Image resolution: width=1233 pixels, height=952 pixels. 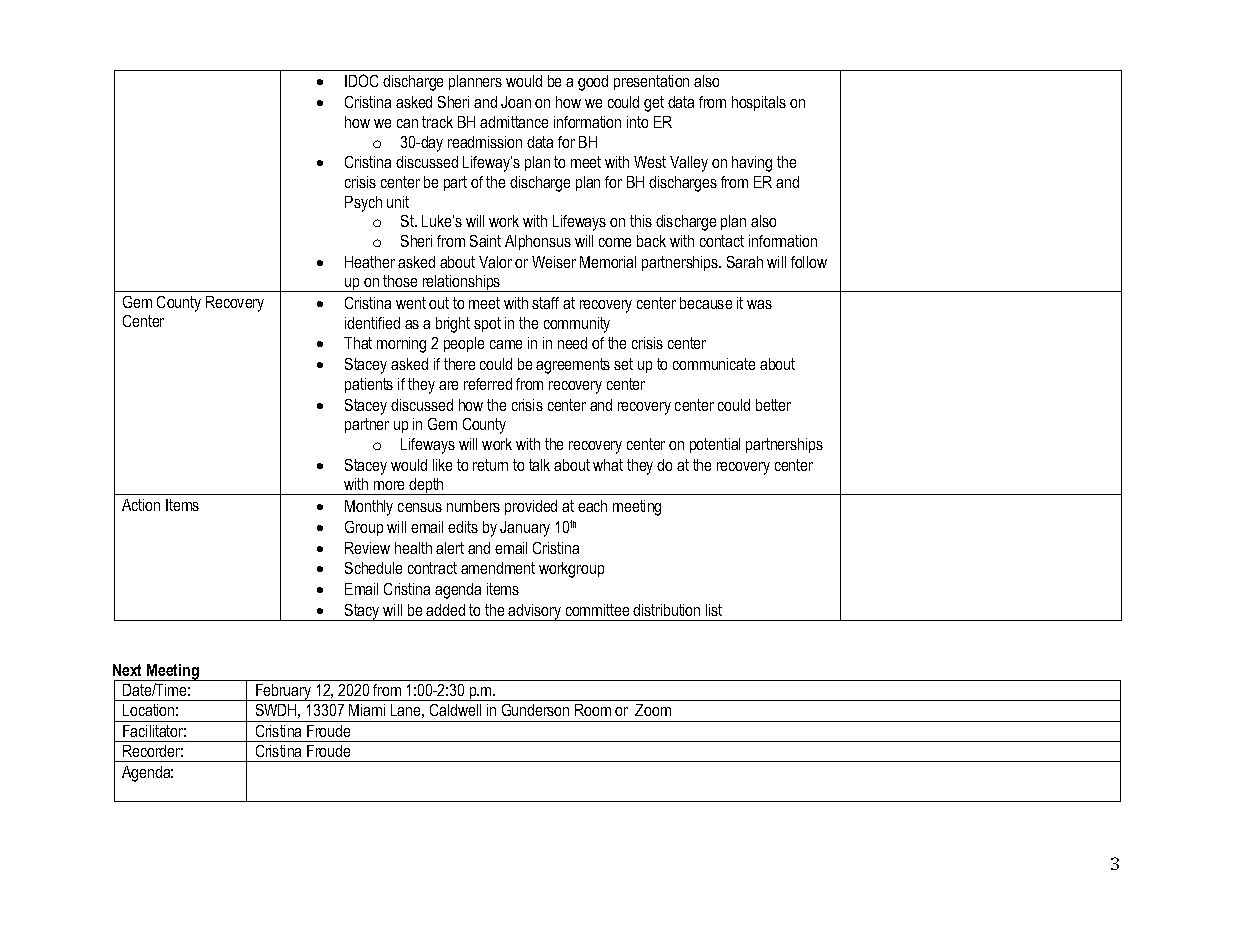 I want to click on potential, so click(x=715, y=445).
